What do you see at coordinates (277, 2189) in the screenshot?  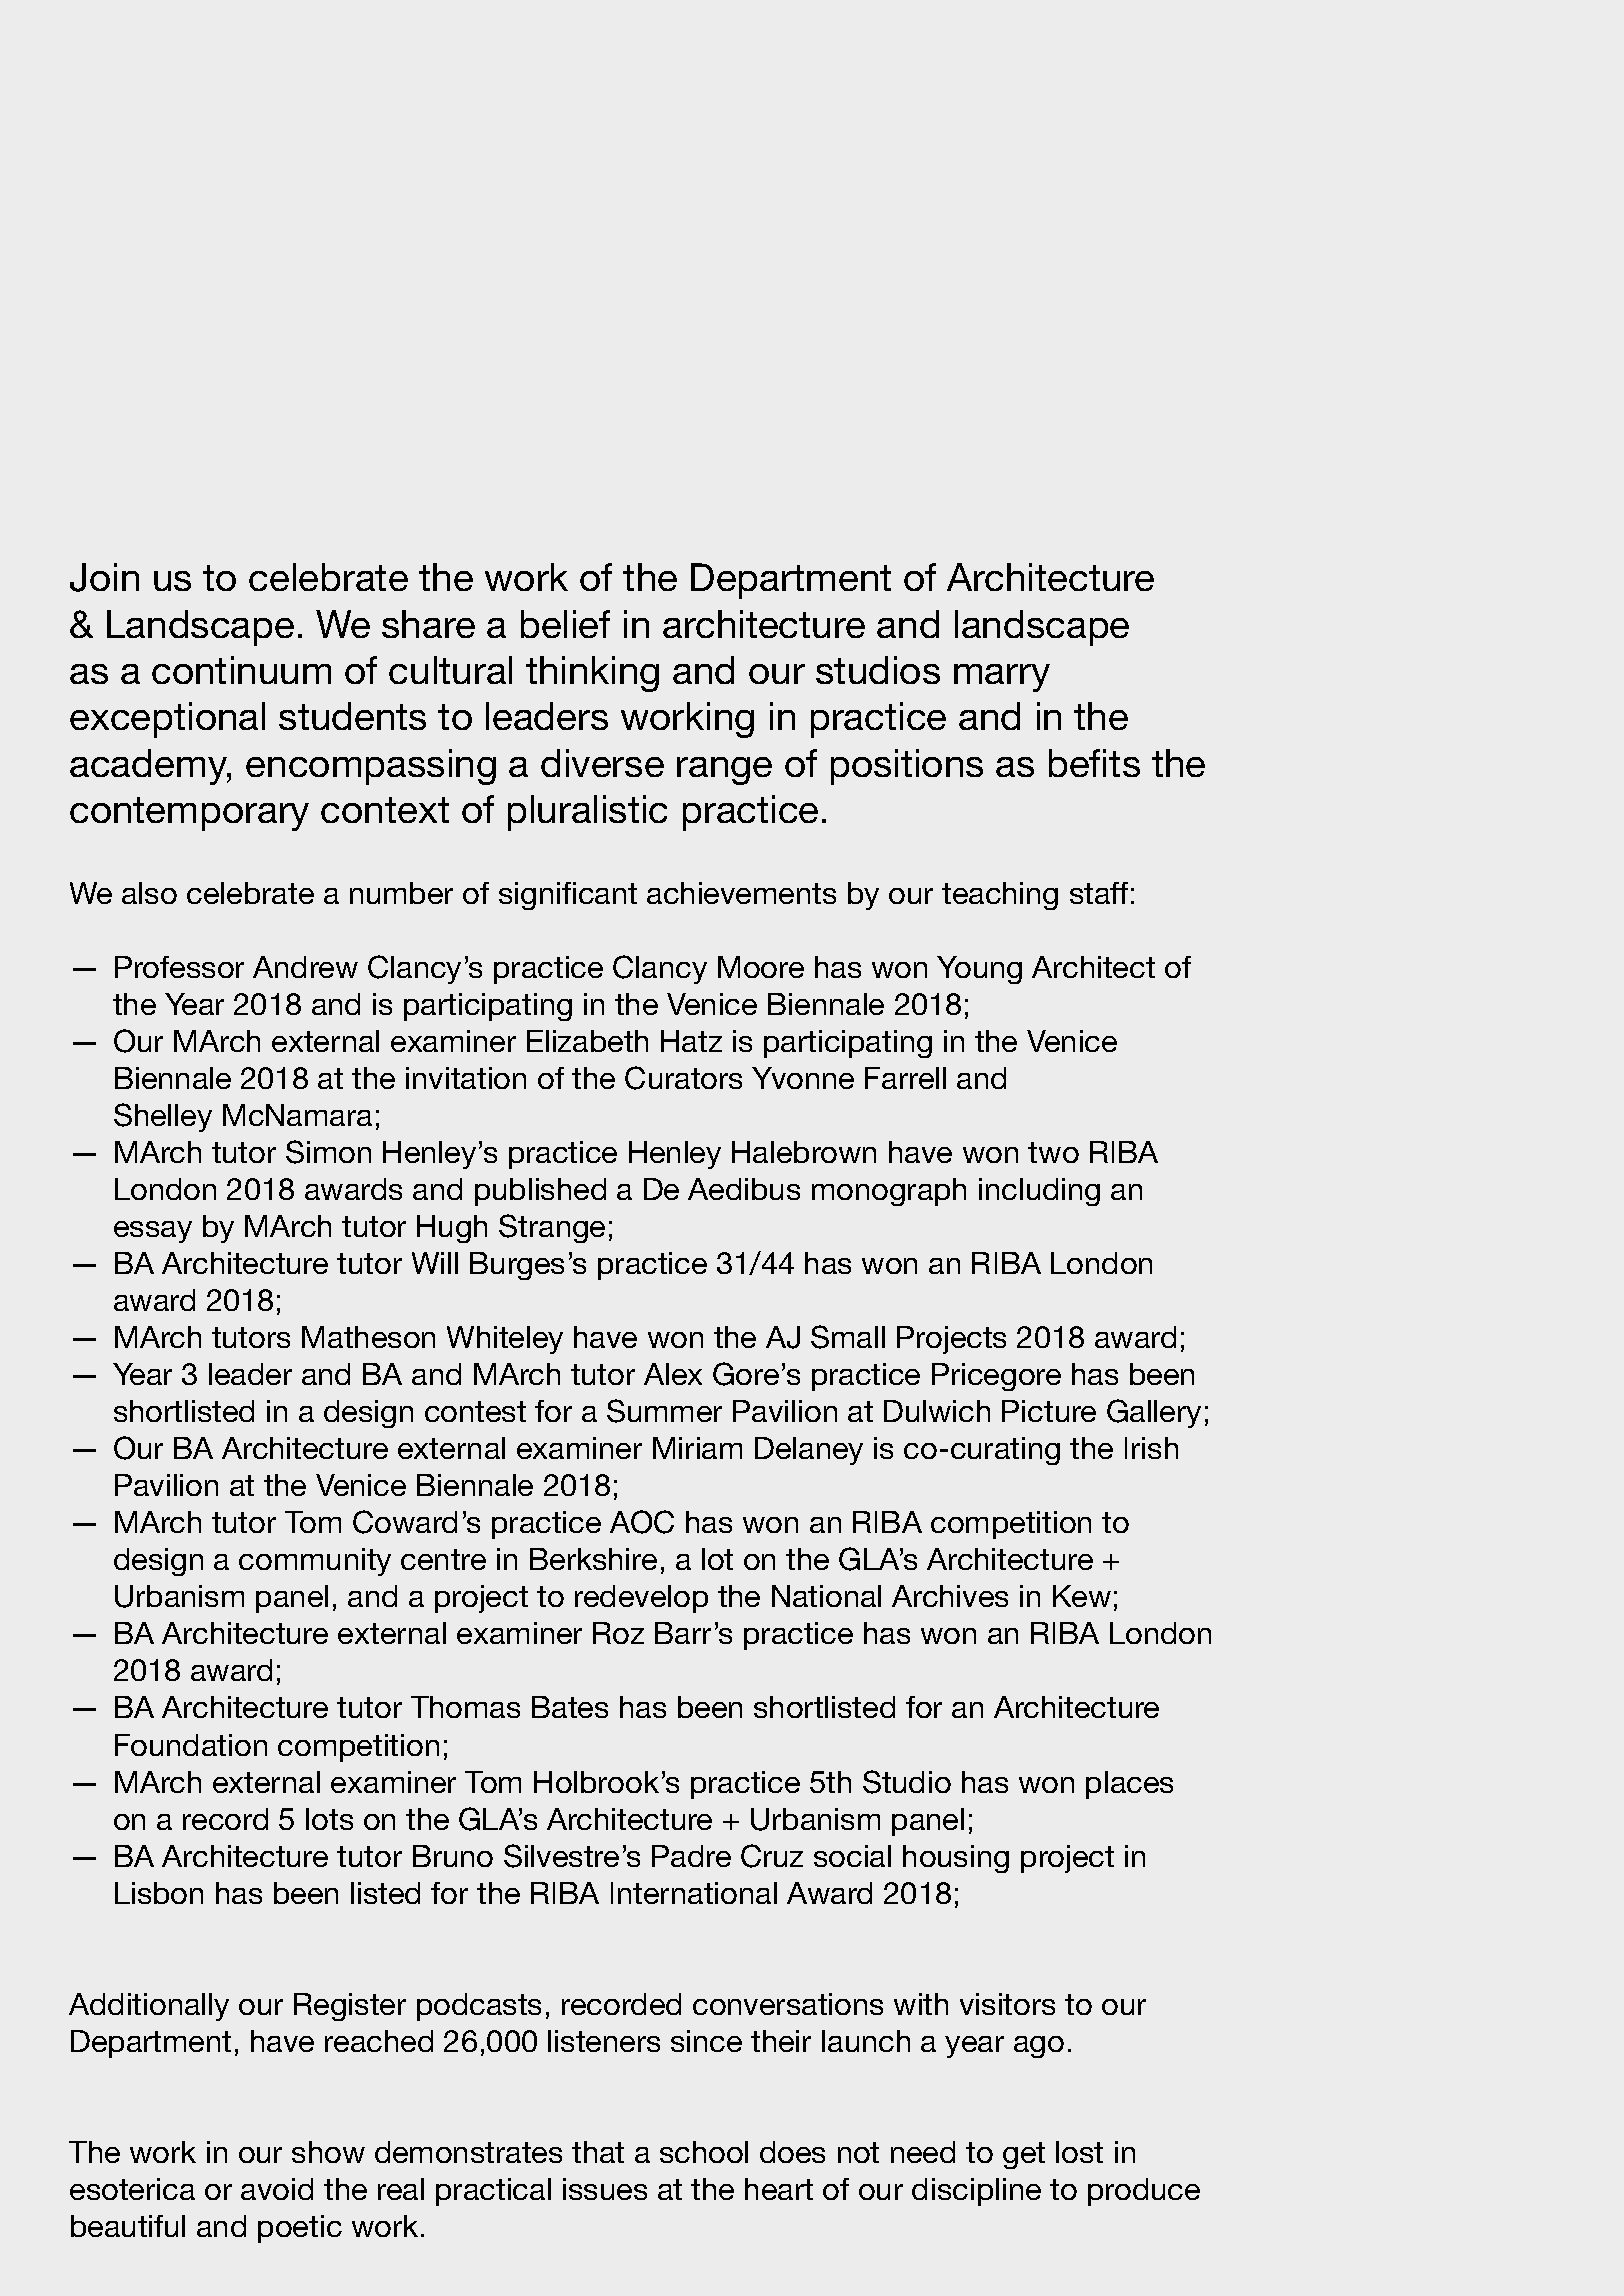 I see `avoid` at bounding box center [277, 2189].
